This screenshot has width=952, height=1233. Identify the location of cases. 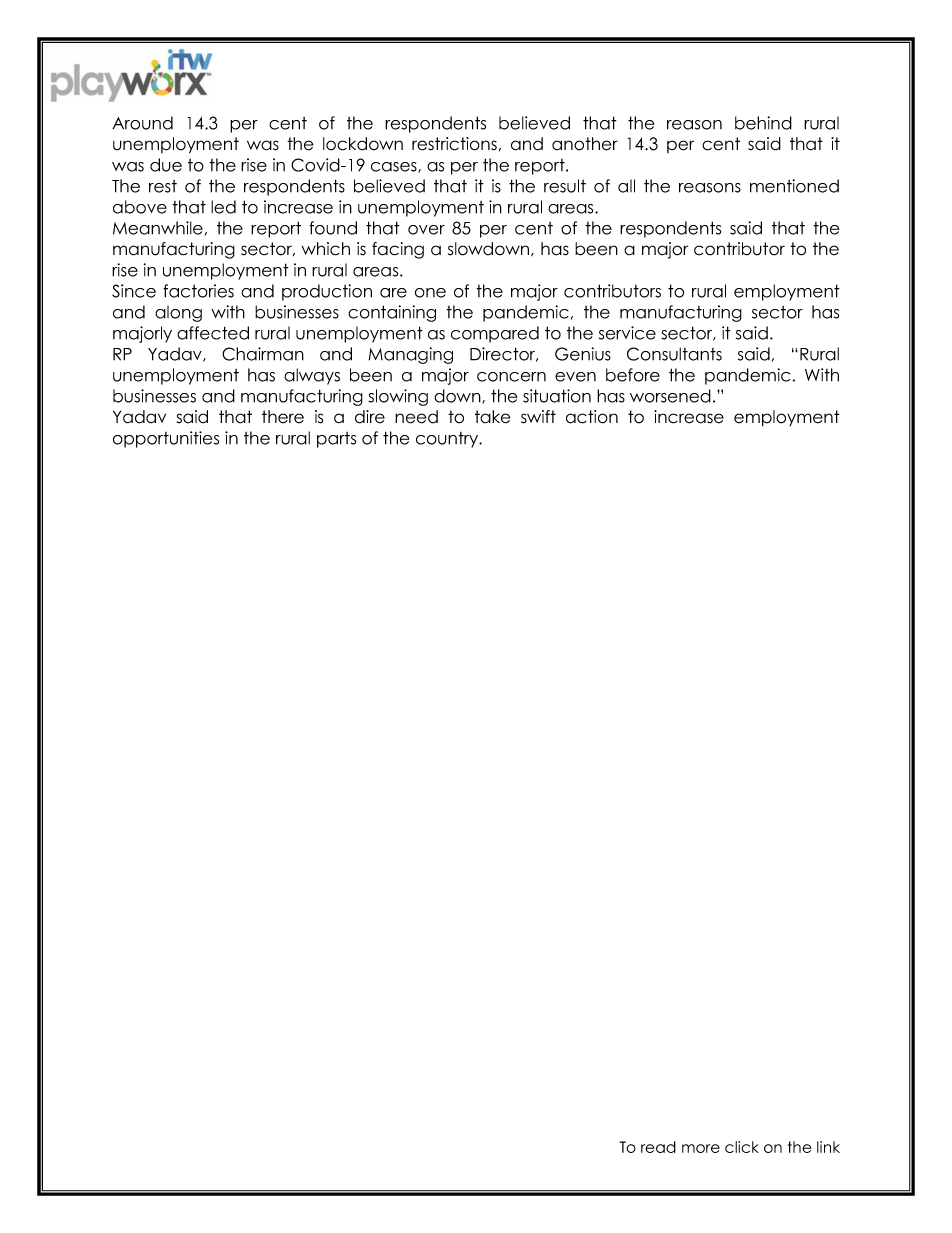
(395, 167).
